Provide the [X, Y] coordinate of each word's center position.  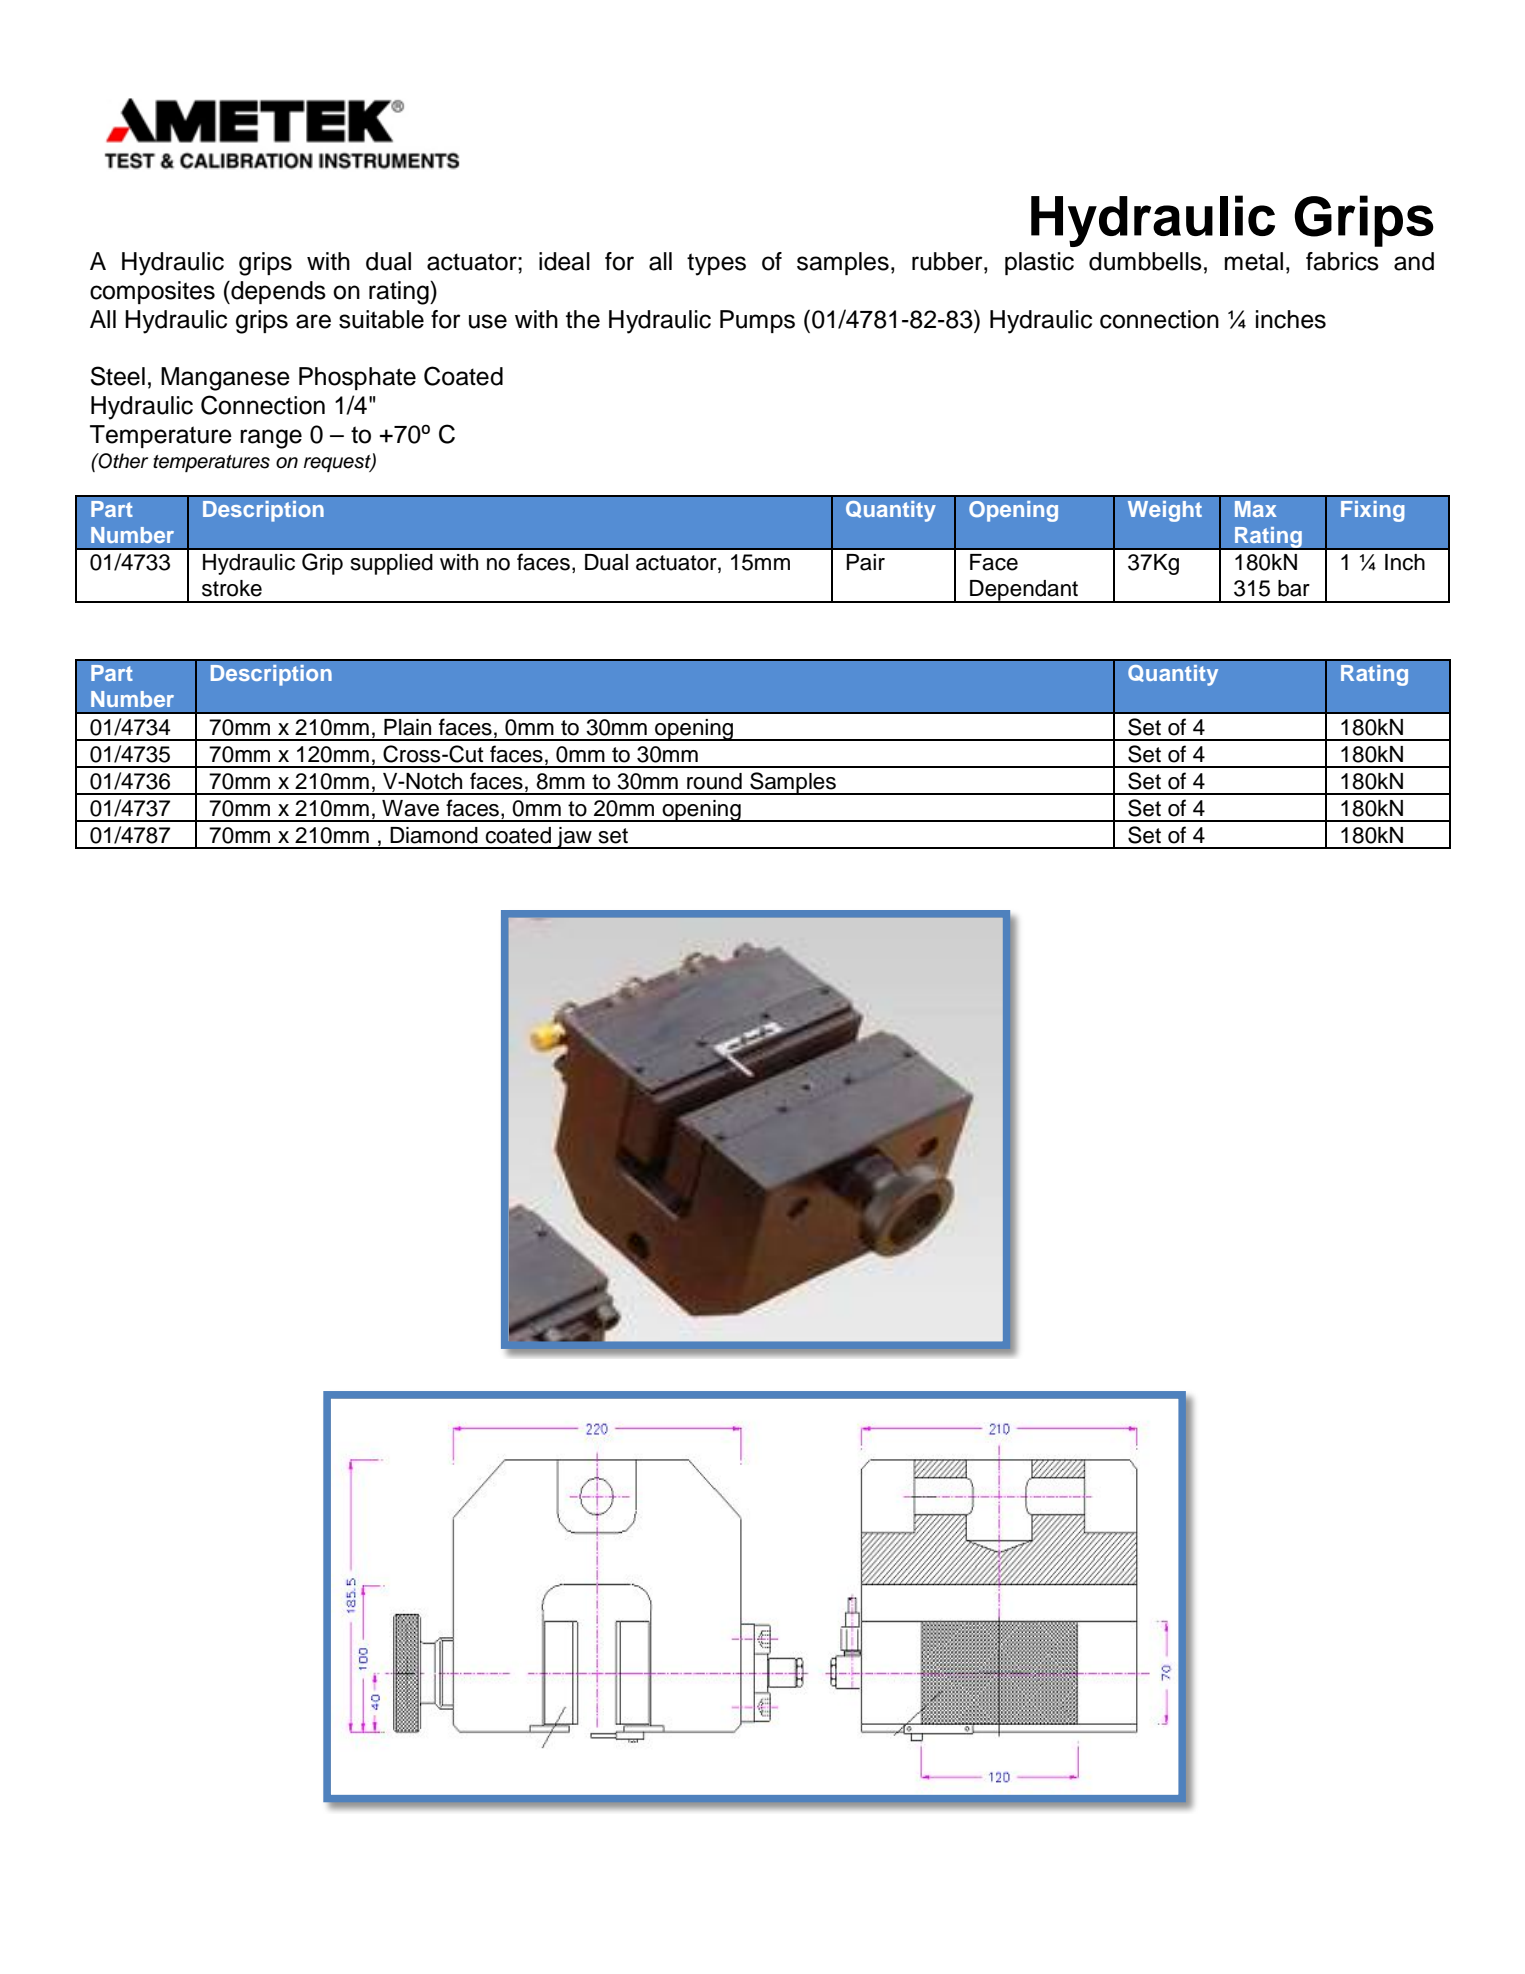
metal [1254, 261]
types [716, 264]
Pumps [757, 321]
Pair [865, 562]
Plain [407, 727]
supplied [392, 564]
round [714, 781]
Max [1256, 509]
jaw [574, 838]
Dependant [1024, 591]
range [271, 439]
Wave [410, 808]
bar [1294, 588]
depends [277, 292]
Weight [1165, 511]
